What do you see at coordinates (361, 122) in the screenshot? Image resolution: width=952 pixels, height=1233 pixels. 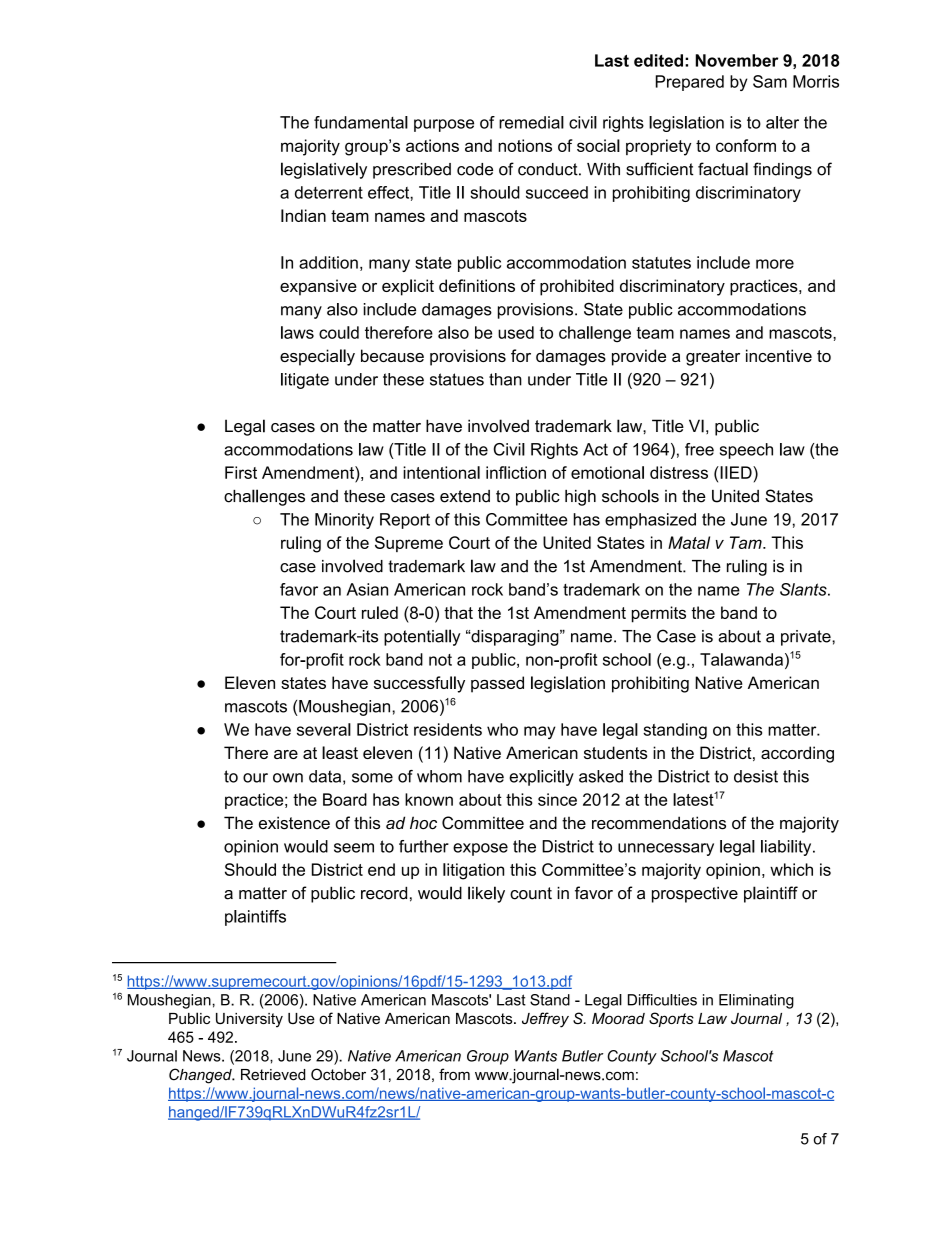 I see `fundamental` at bounding box center [361, 122].
